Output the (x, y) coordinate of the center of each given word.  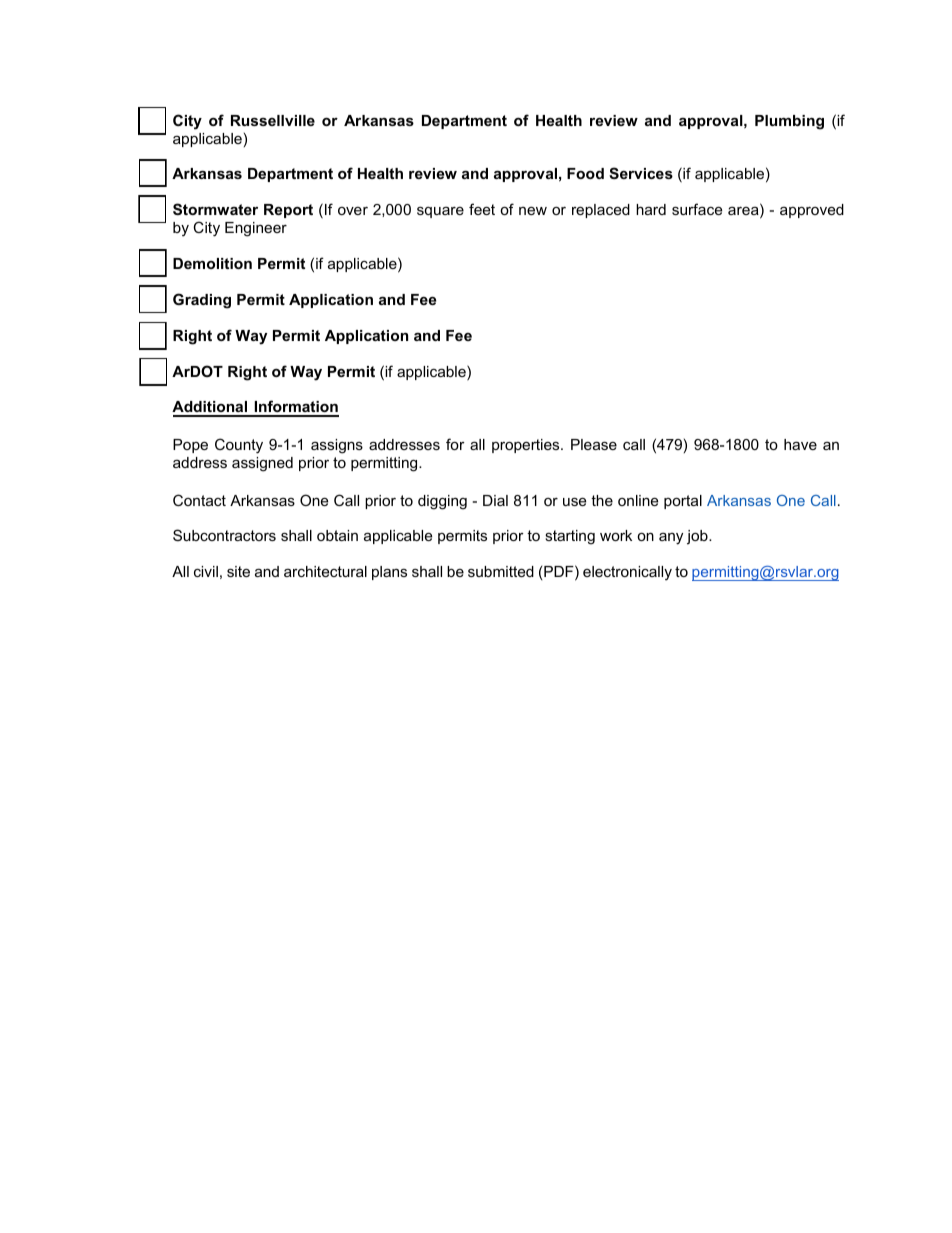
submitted (501, 571)
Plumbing (789, 122)
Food (585, 173)
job (698, 537)
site (238, 571)
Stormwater (215, 209)
